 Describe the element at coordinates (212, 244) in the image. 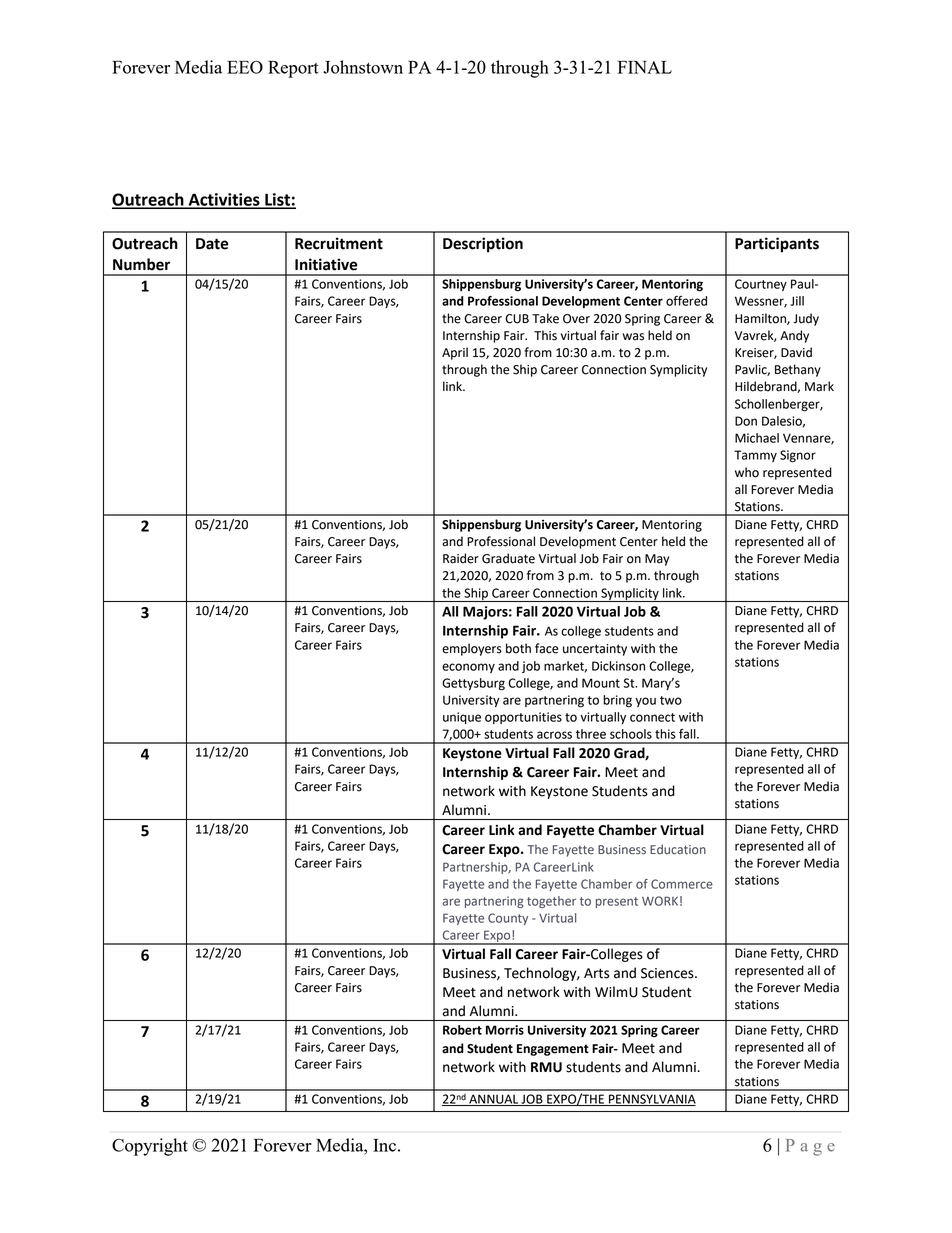

I see `Date` at that location.
